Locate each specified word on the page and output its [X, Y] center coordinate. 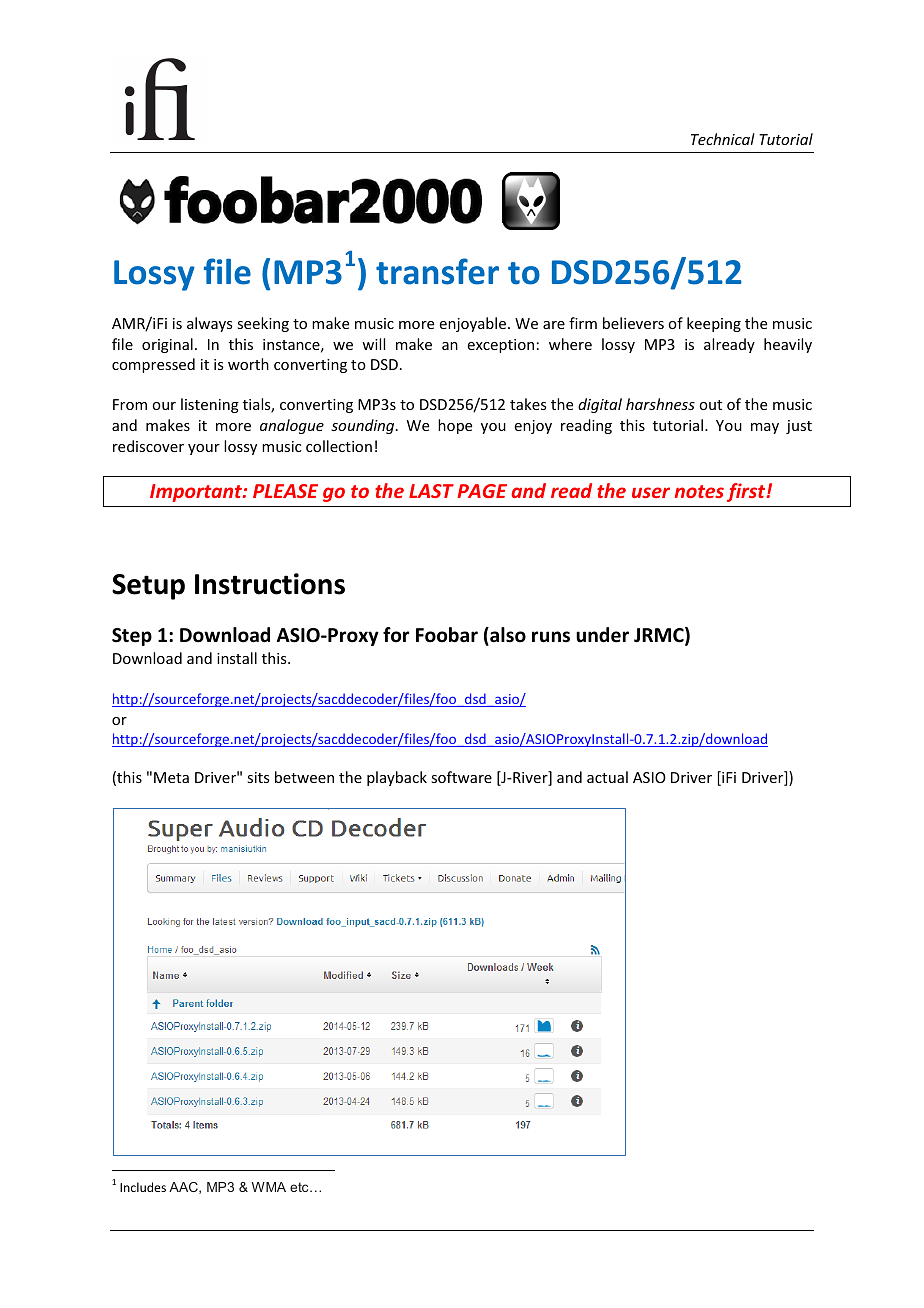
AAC [184, 1188]
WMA [269, 1187]
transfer [437, 271]
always [209, 324]
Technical [723, 139]
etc [300, 1187]
